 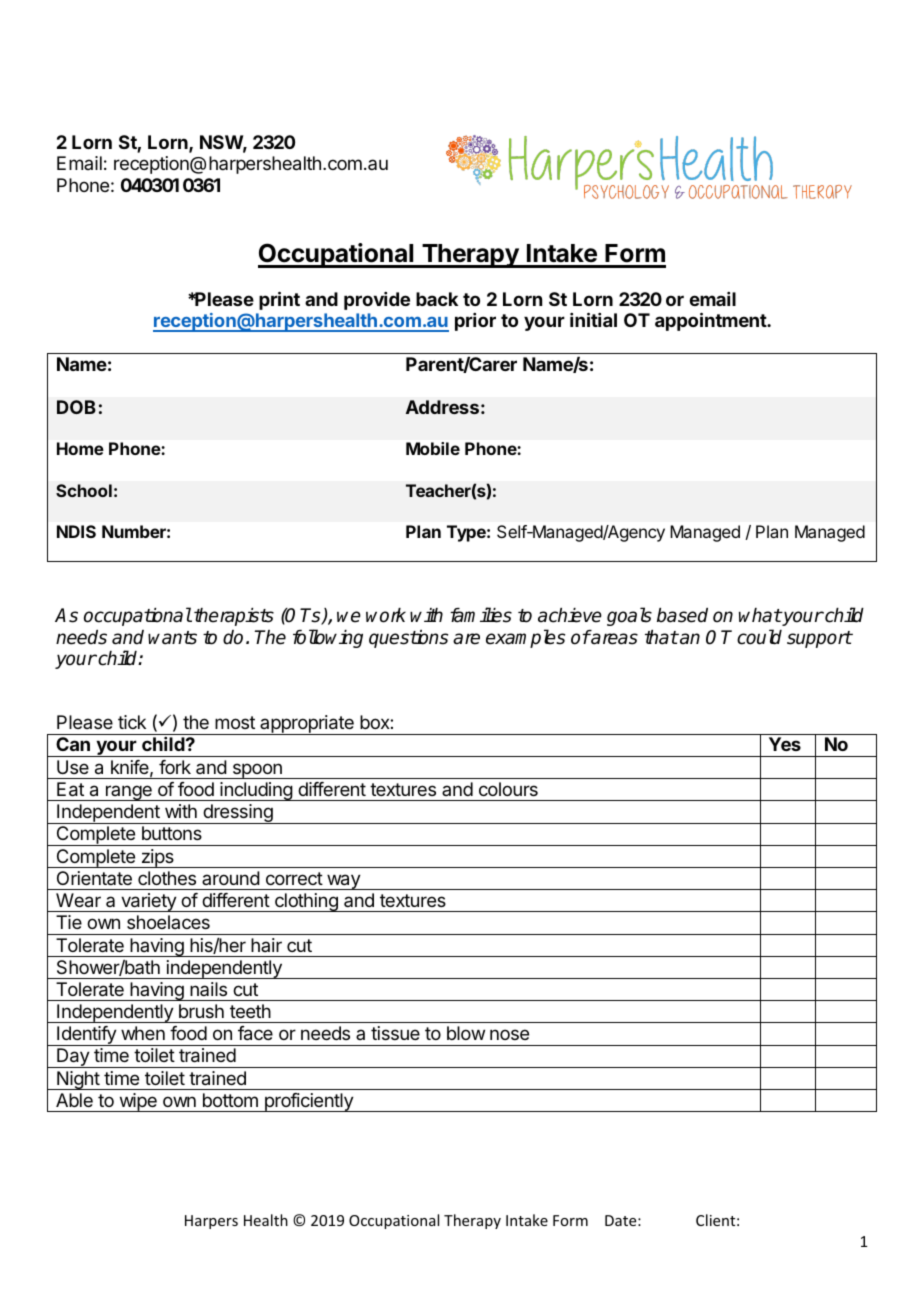 I want to click on families, so click(x=481, y=615).
